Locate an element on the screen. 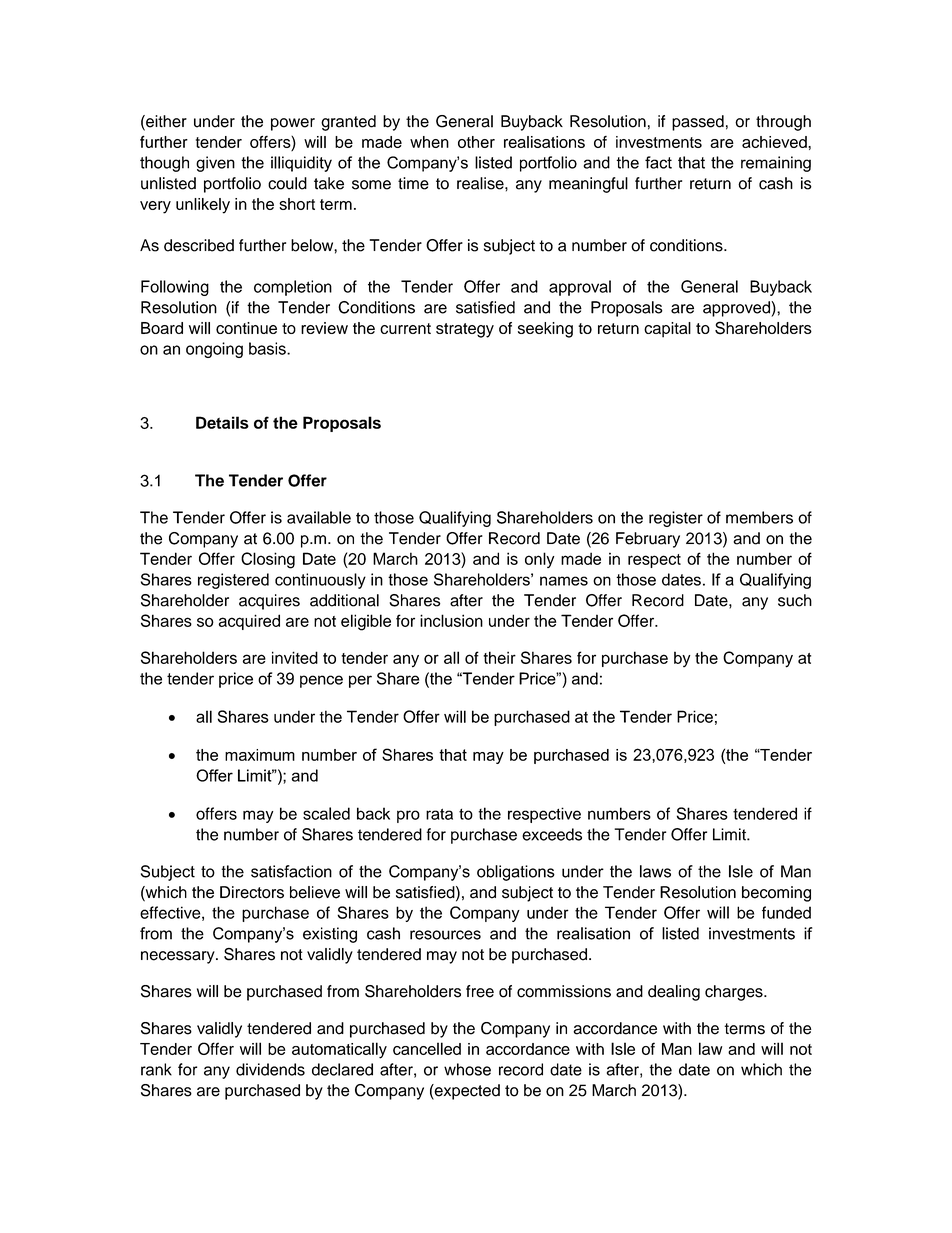 The height and width of the screenshot is (1233, 952). maximum is located at coordinates (260, 755).
